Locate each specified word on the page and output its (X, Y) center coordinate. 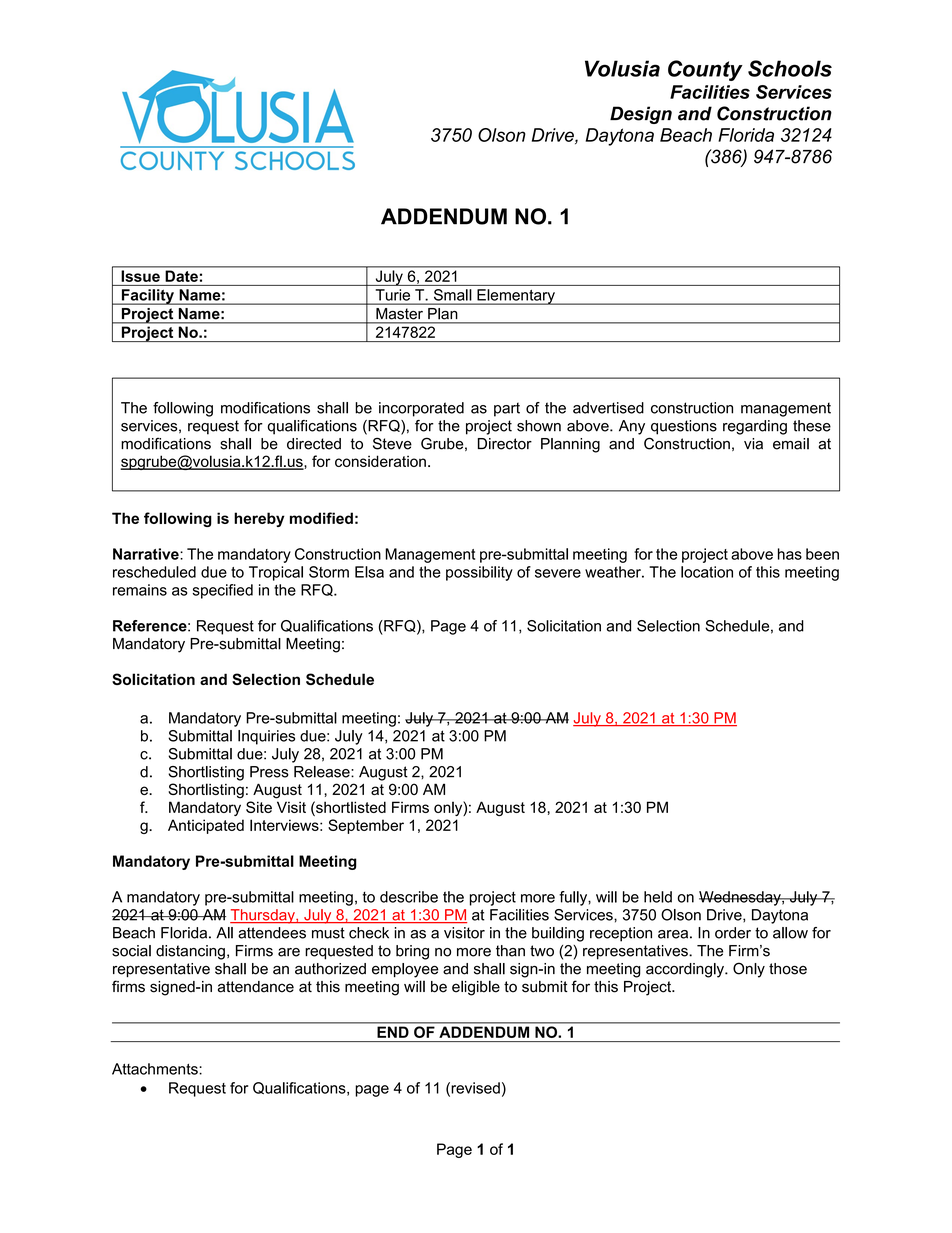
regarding (755, 427)
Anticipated (206, 826)
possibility (479, 573)
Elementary (516, 297)
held (658, 897)
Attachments (156, 1069)
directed (314, 444)
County (705, 70)
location (707, 572)
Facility (147, 297)
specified (223, 591)
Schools (790, 68)
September (366, 826)
